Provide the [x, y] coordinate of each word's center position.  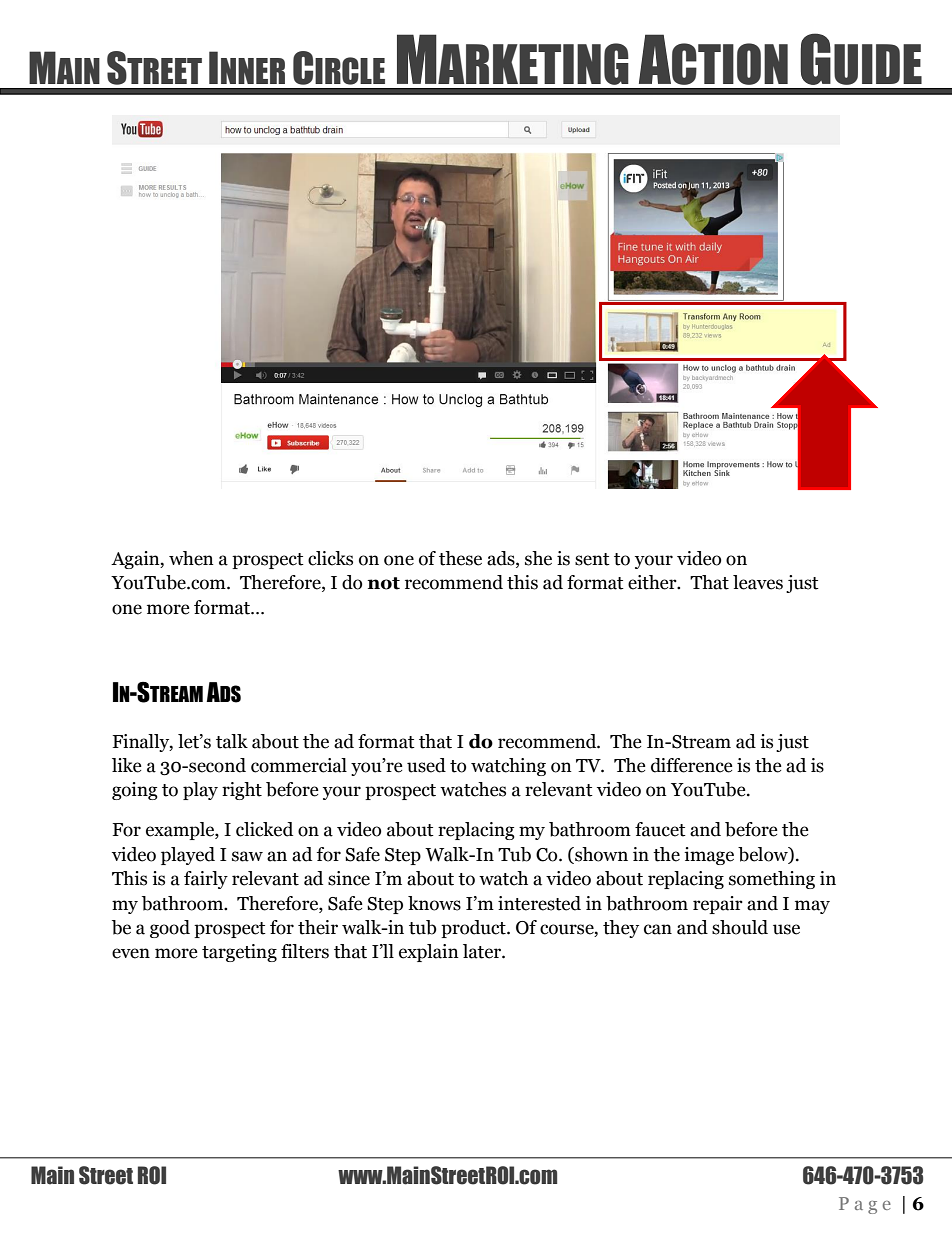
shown [600, 855]
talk [232, 741]
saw [247, 856]
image [709, 856]
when [191, 558]
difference [692, 765]
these [460, 558]
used [426, 765]
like [127, 765]
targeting [239, 953]
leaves [758, 582]
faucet [660, 829]
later [483, 951]
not [383, 583]
